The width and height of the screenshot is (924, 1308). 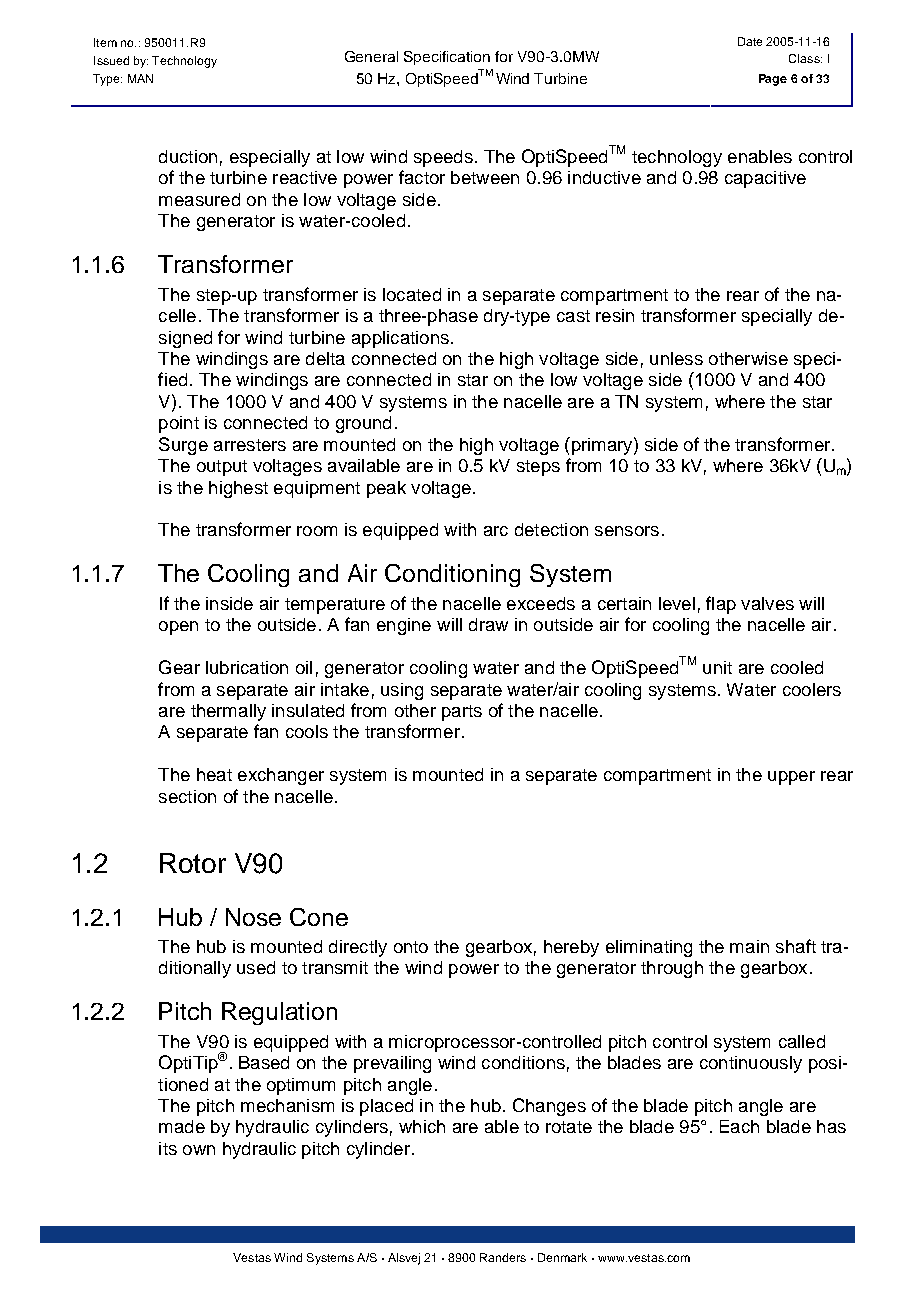 I want to click on unit, so click(x=717, y=667).
